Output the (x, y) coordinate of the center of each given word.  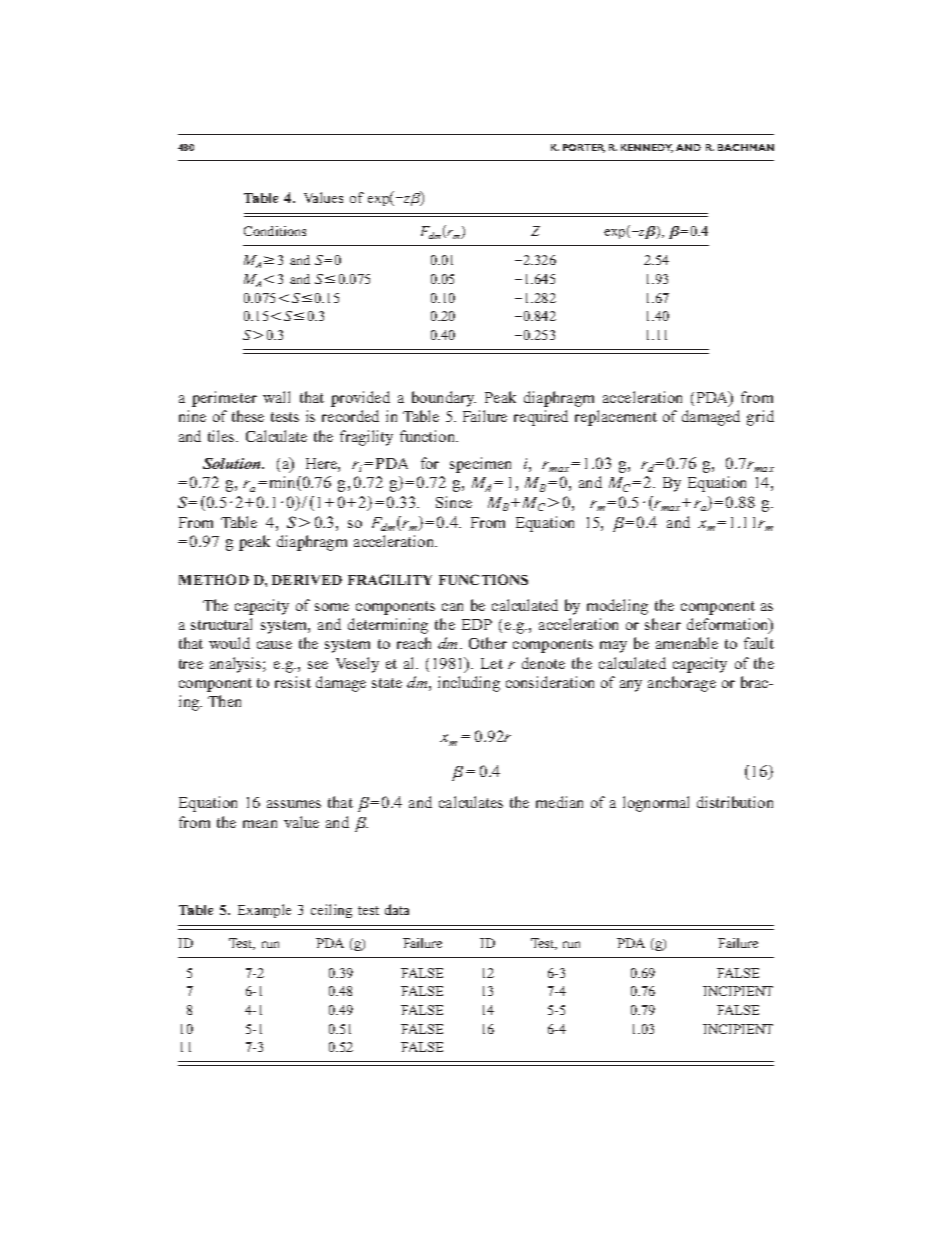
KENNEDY (647, 148)
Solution (233, 463)
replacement (616, 418)
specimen (480, 465)
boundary (444, 399)
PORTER (584, 148)
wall (276, 397)
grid (760, 418)
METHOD (214, 579)
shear (663, 624)
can (452, 607)
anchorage (682, 684)
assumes (294, 804)
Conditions (275, 231)
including (469, 684)
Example (264, 911)
